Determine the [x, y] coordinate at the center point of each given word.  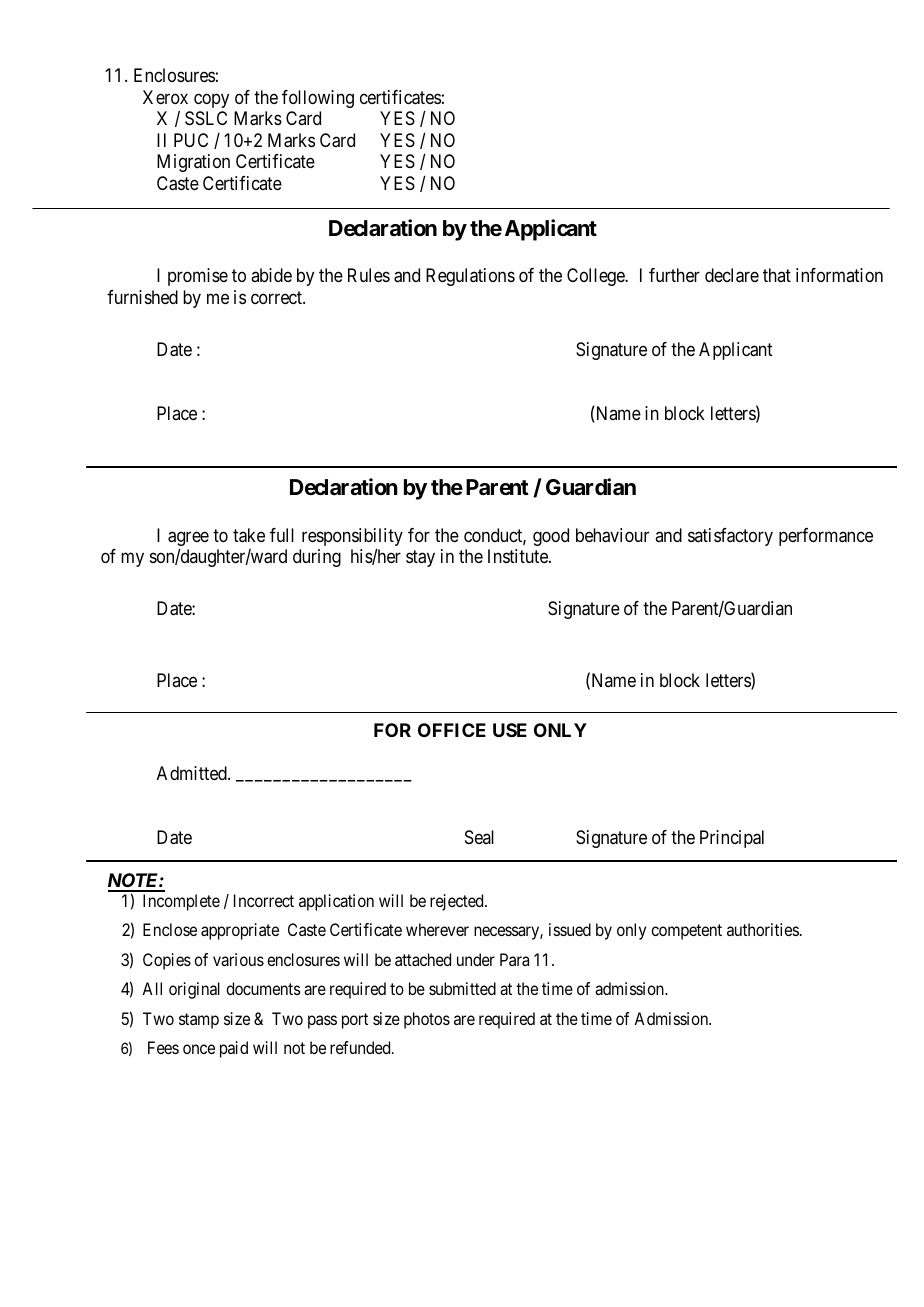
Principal [732, 839]
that [777, 275]
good [551, 537]
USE [510, 730]
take [249, 535]
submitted [462, 988]
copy [211, 100]
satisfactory [730, 537]
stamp [199, 1021]
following [318, 99]
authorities [763, 929]
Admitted [193, 773]
